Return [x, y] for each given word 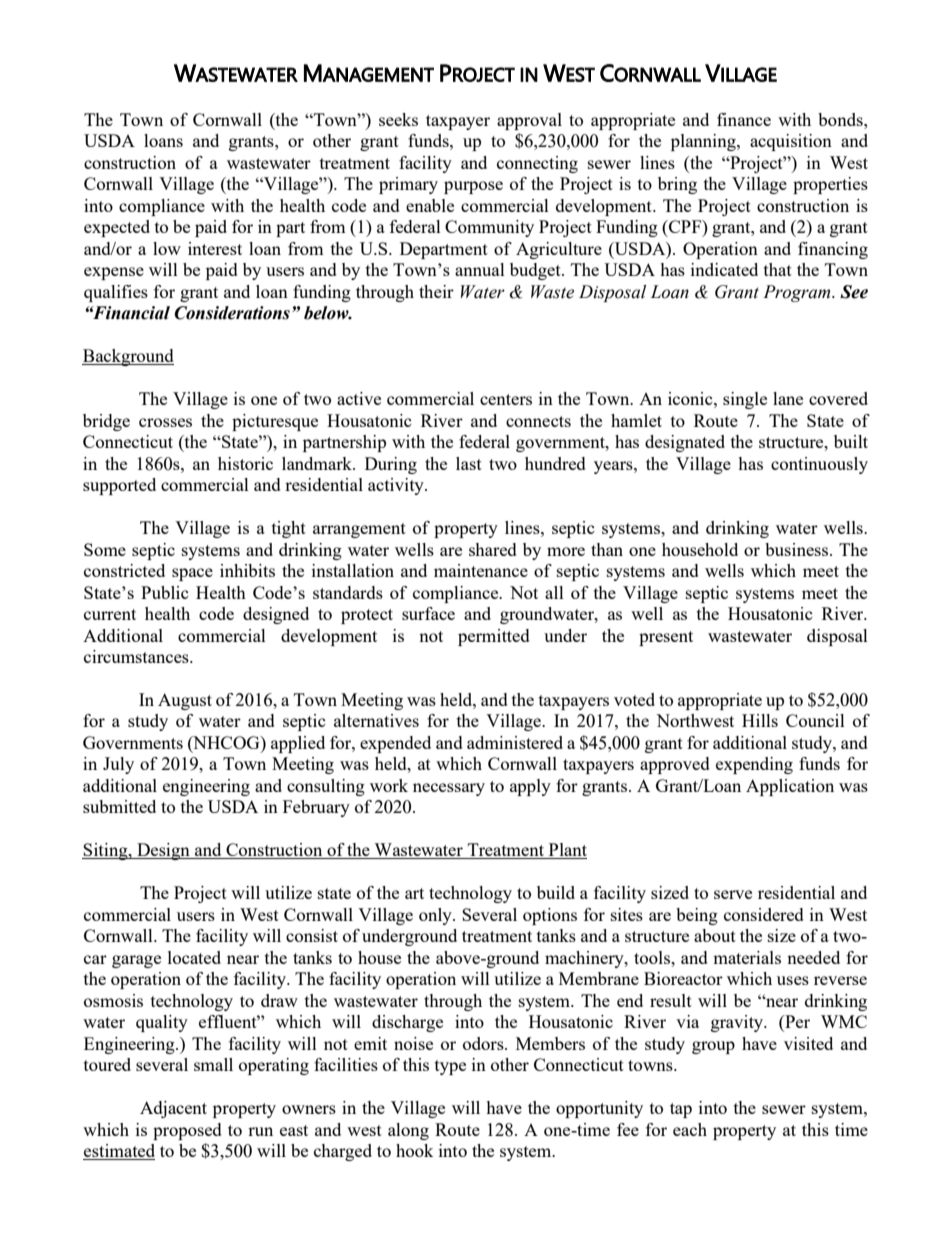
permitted [494, 637]
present [666, 638]
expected [117, 228]
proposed [187, 1131]
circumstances [137, 656]
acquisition [791, 142]
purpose [473, 187]
